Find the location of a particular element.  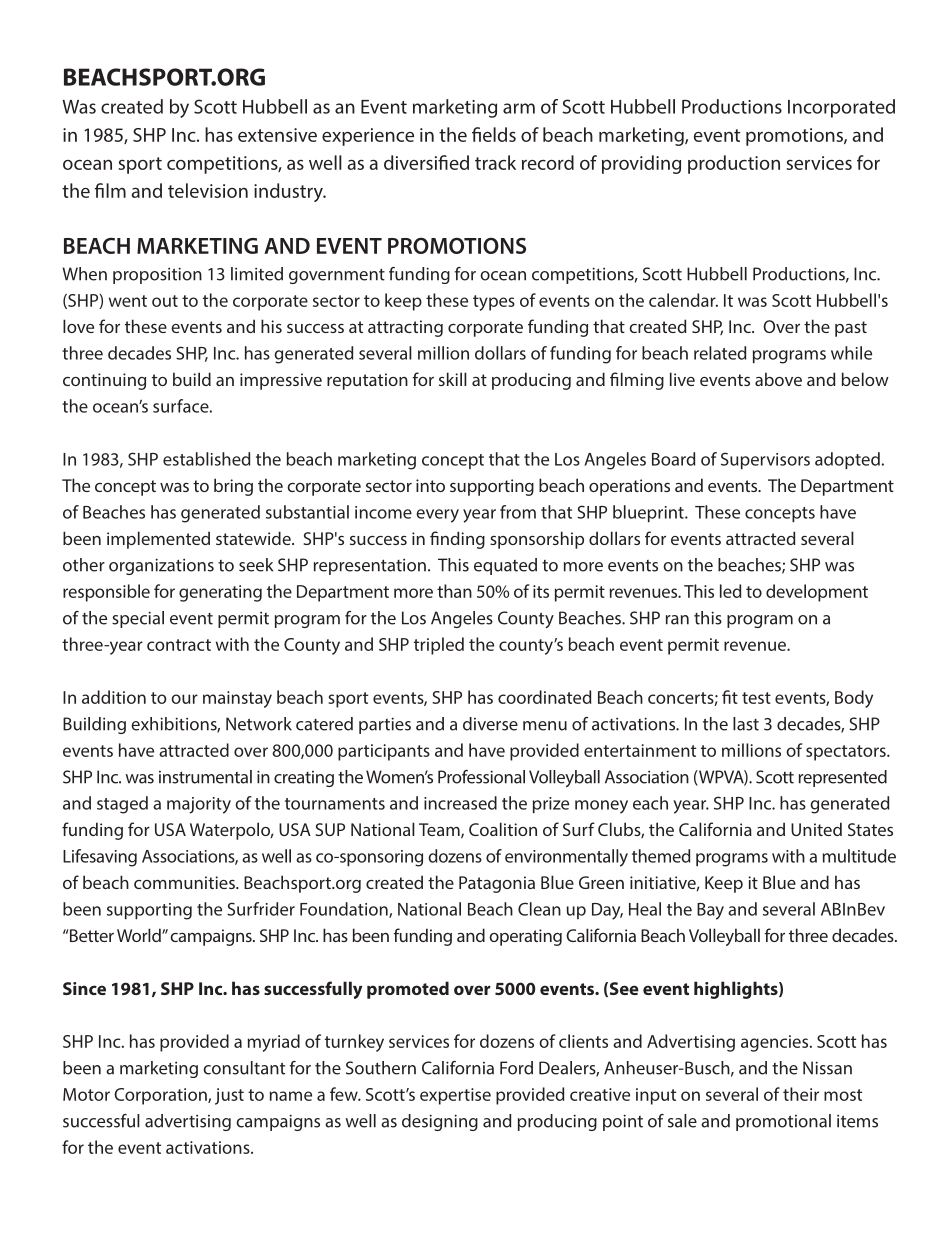

providing is located at coordinates (641, 164).
